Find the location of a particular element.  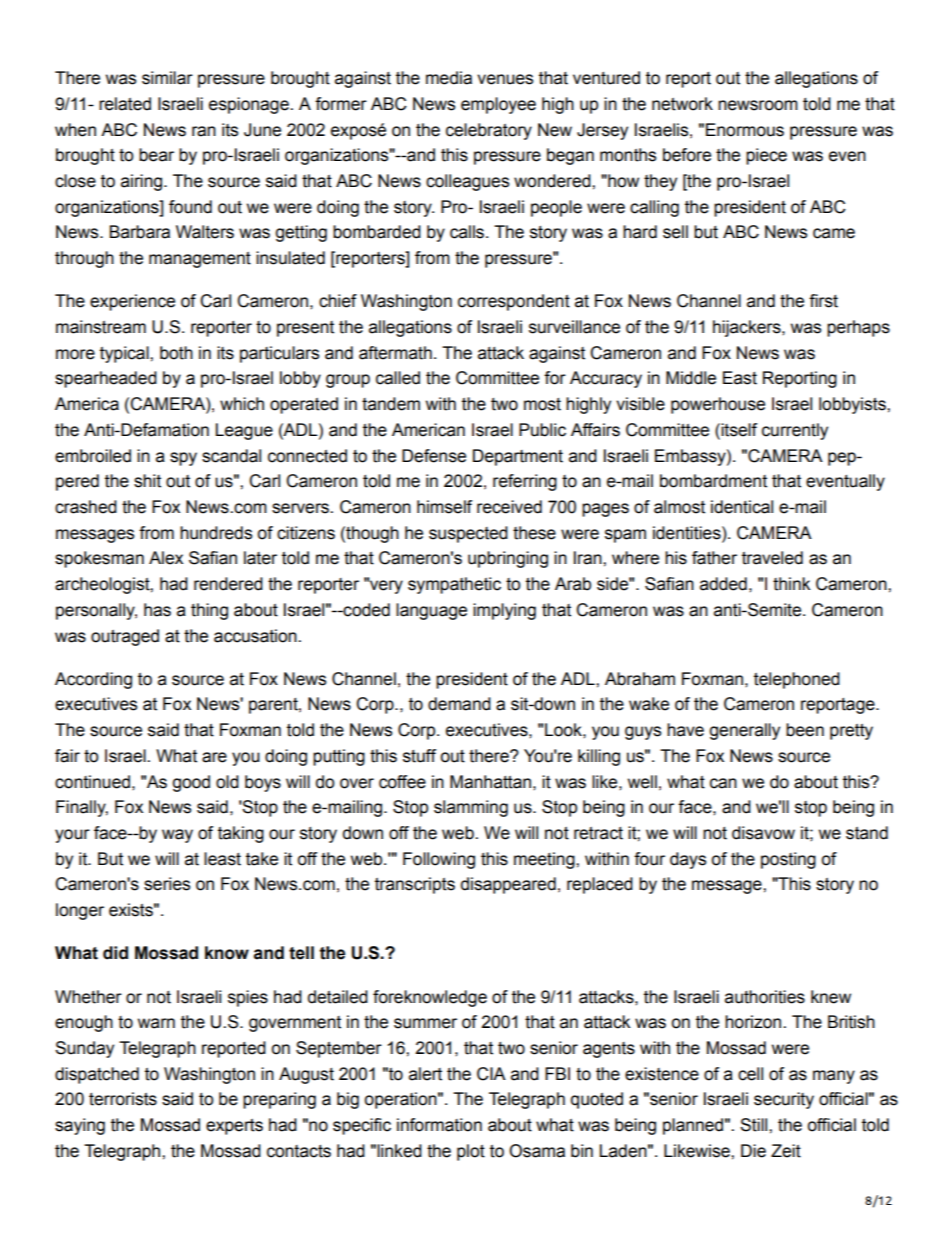

currently is located at coordinates (795, 431).
